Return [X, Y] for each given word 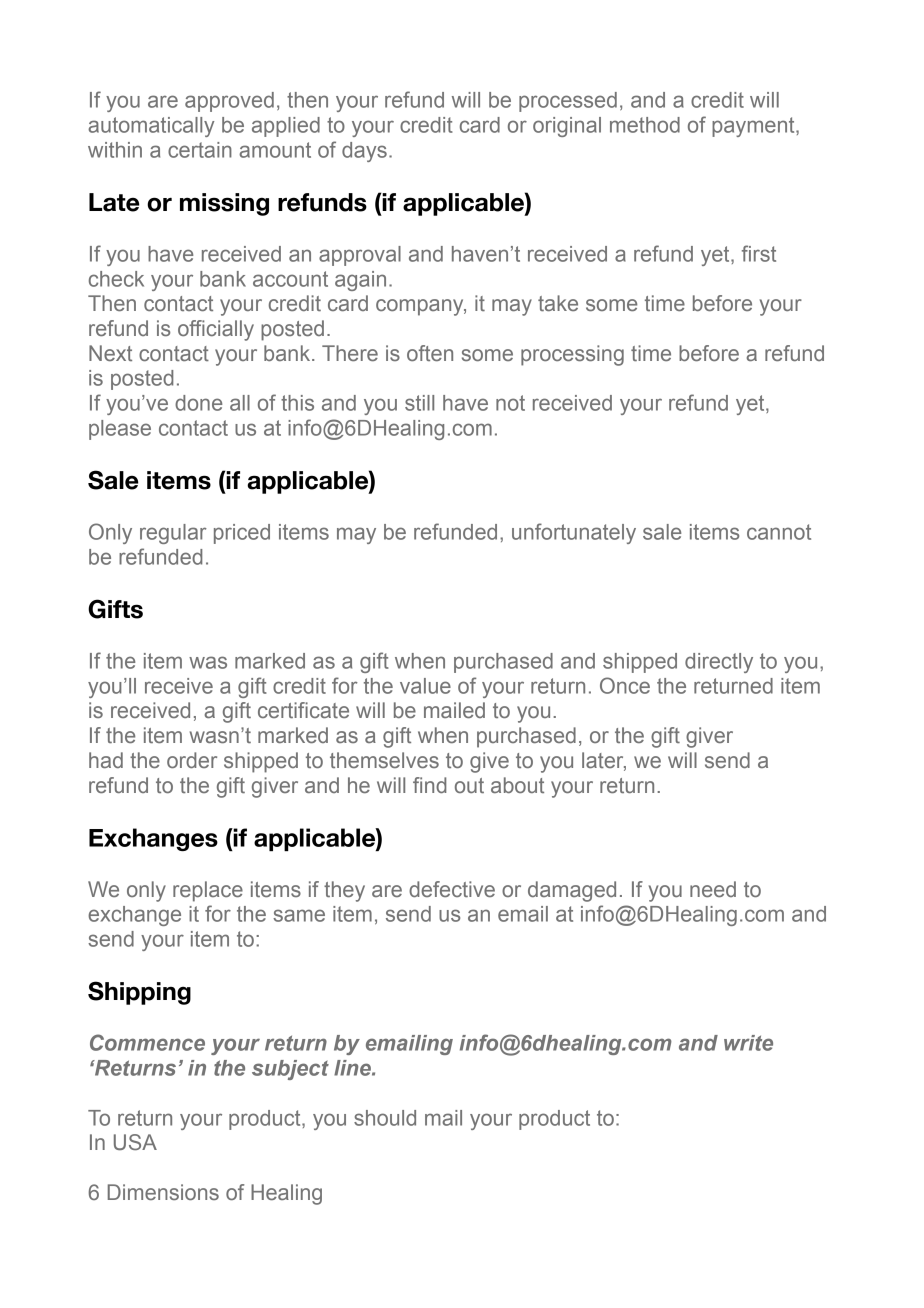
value [425, 686]
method [645, 125]
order [192, 760]
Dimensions [163, 1192]
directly [719, 663]
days [364, 152]
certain [200, 150]
